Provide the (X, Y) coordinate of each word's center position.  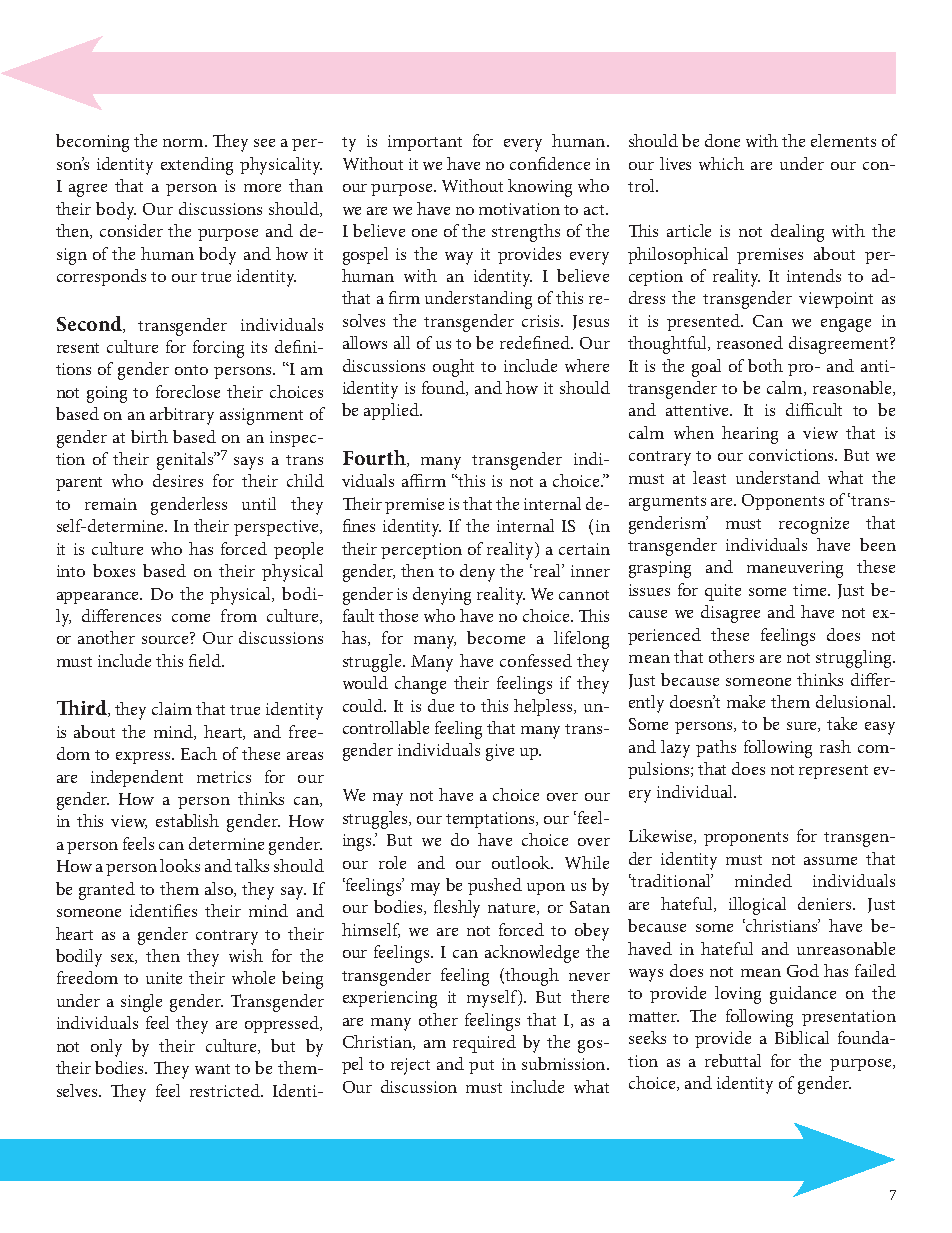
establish (187, 820)
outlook (522, 862)
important (425, 143)
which (721, 163)
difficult (814, 409)
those (398, 615)
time (811, 590)
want (212, 1069)
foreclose (188, 391)
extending (197, 166)
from (239, 615)
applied (392, 411)
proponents (746, 839)
